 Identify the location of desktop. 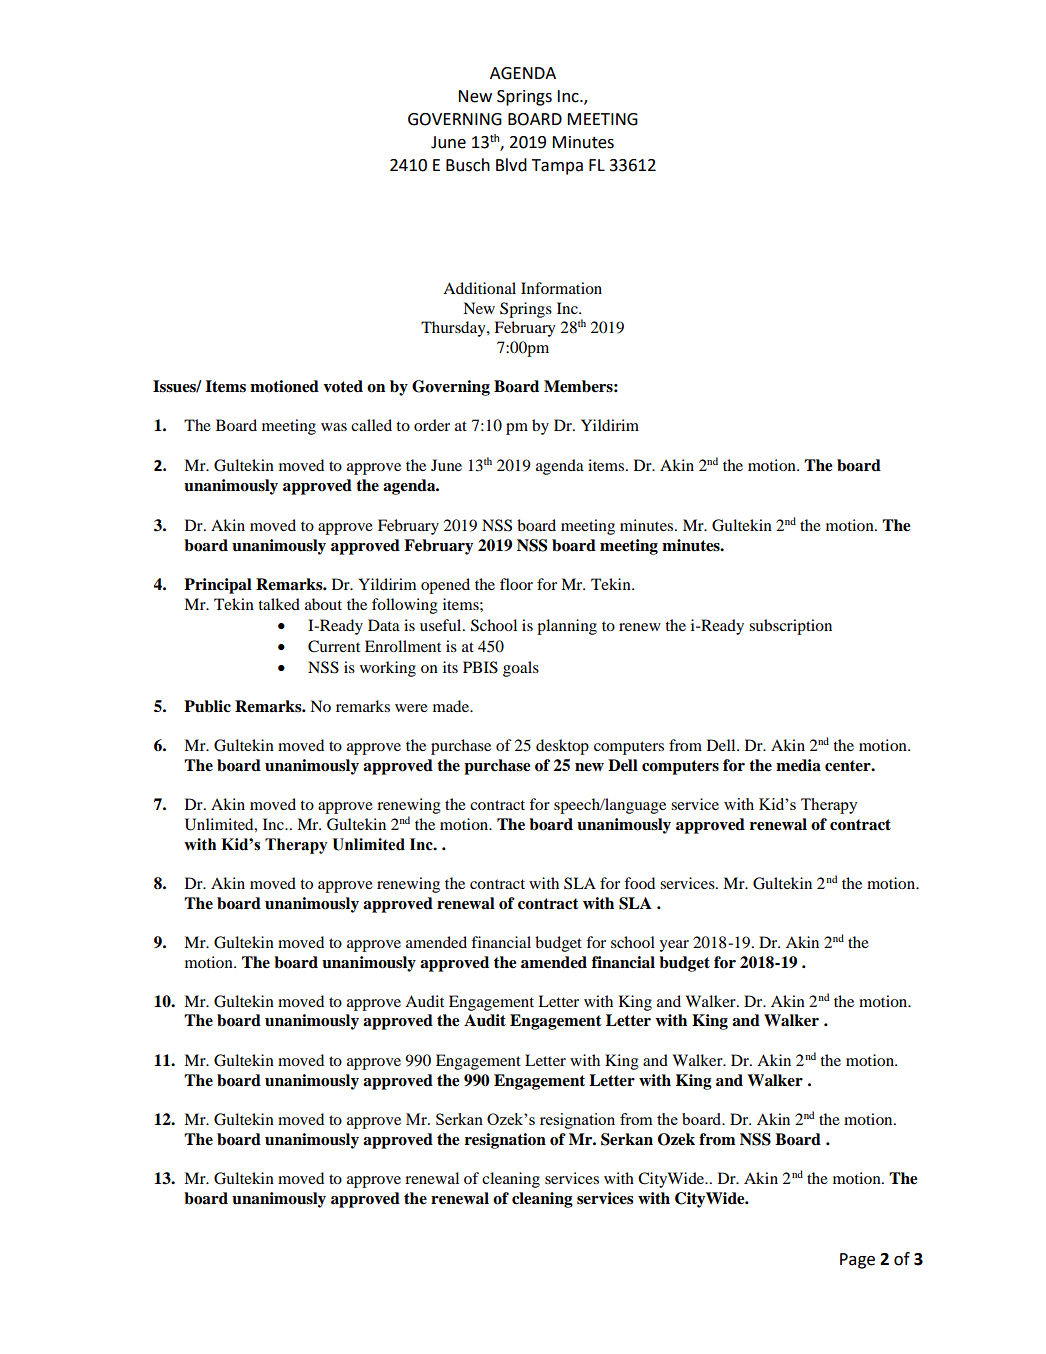
(562, 747).
